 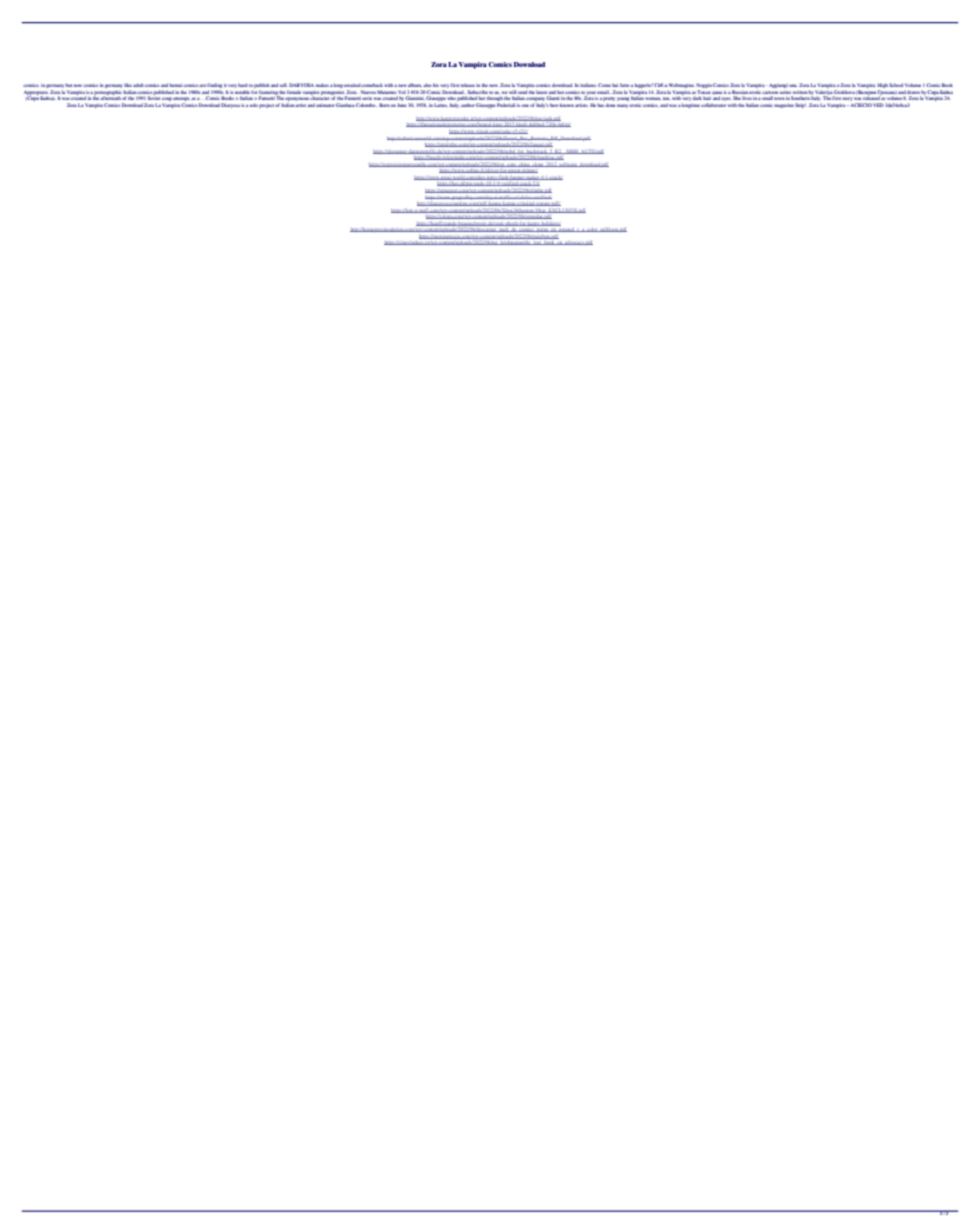 I want to click on notable, so click(x=242, y=92).
